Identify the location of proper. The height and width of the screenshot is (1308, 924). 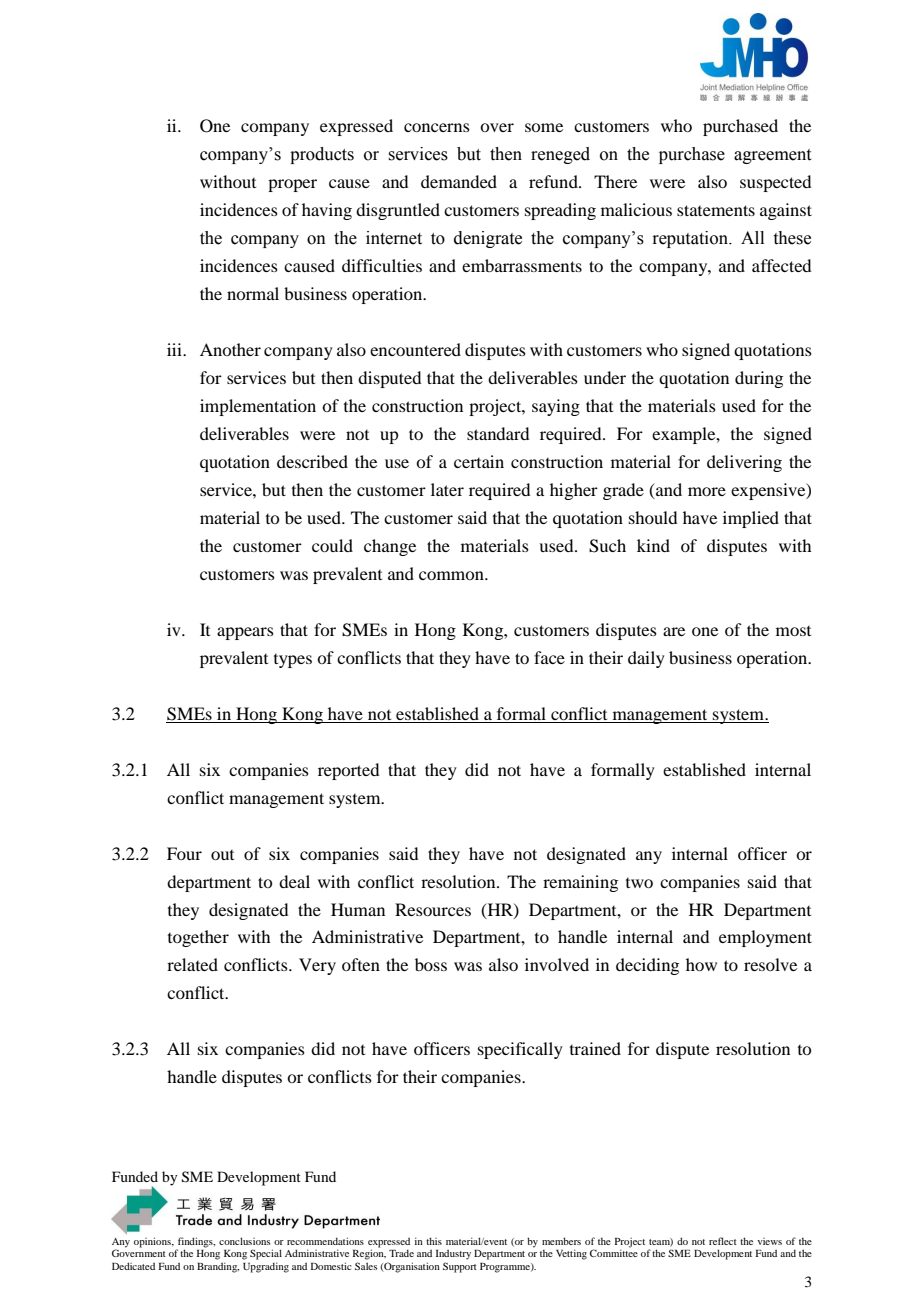
(292, 185).
